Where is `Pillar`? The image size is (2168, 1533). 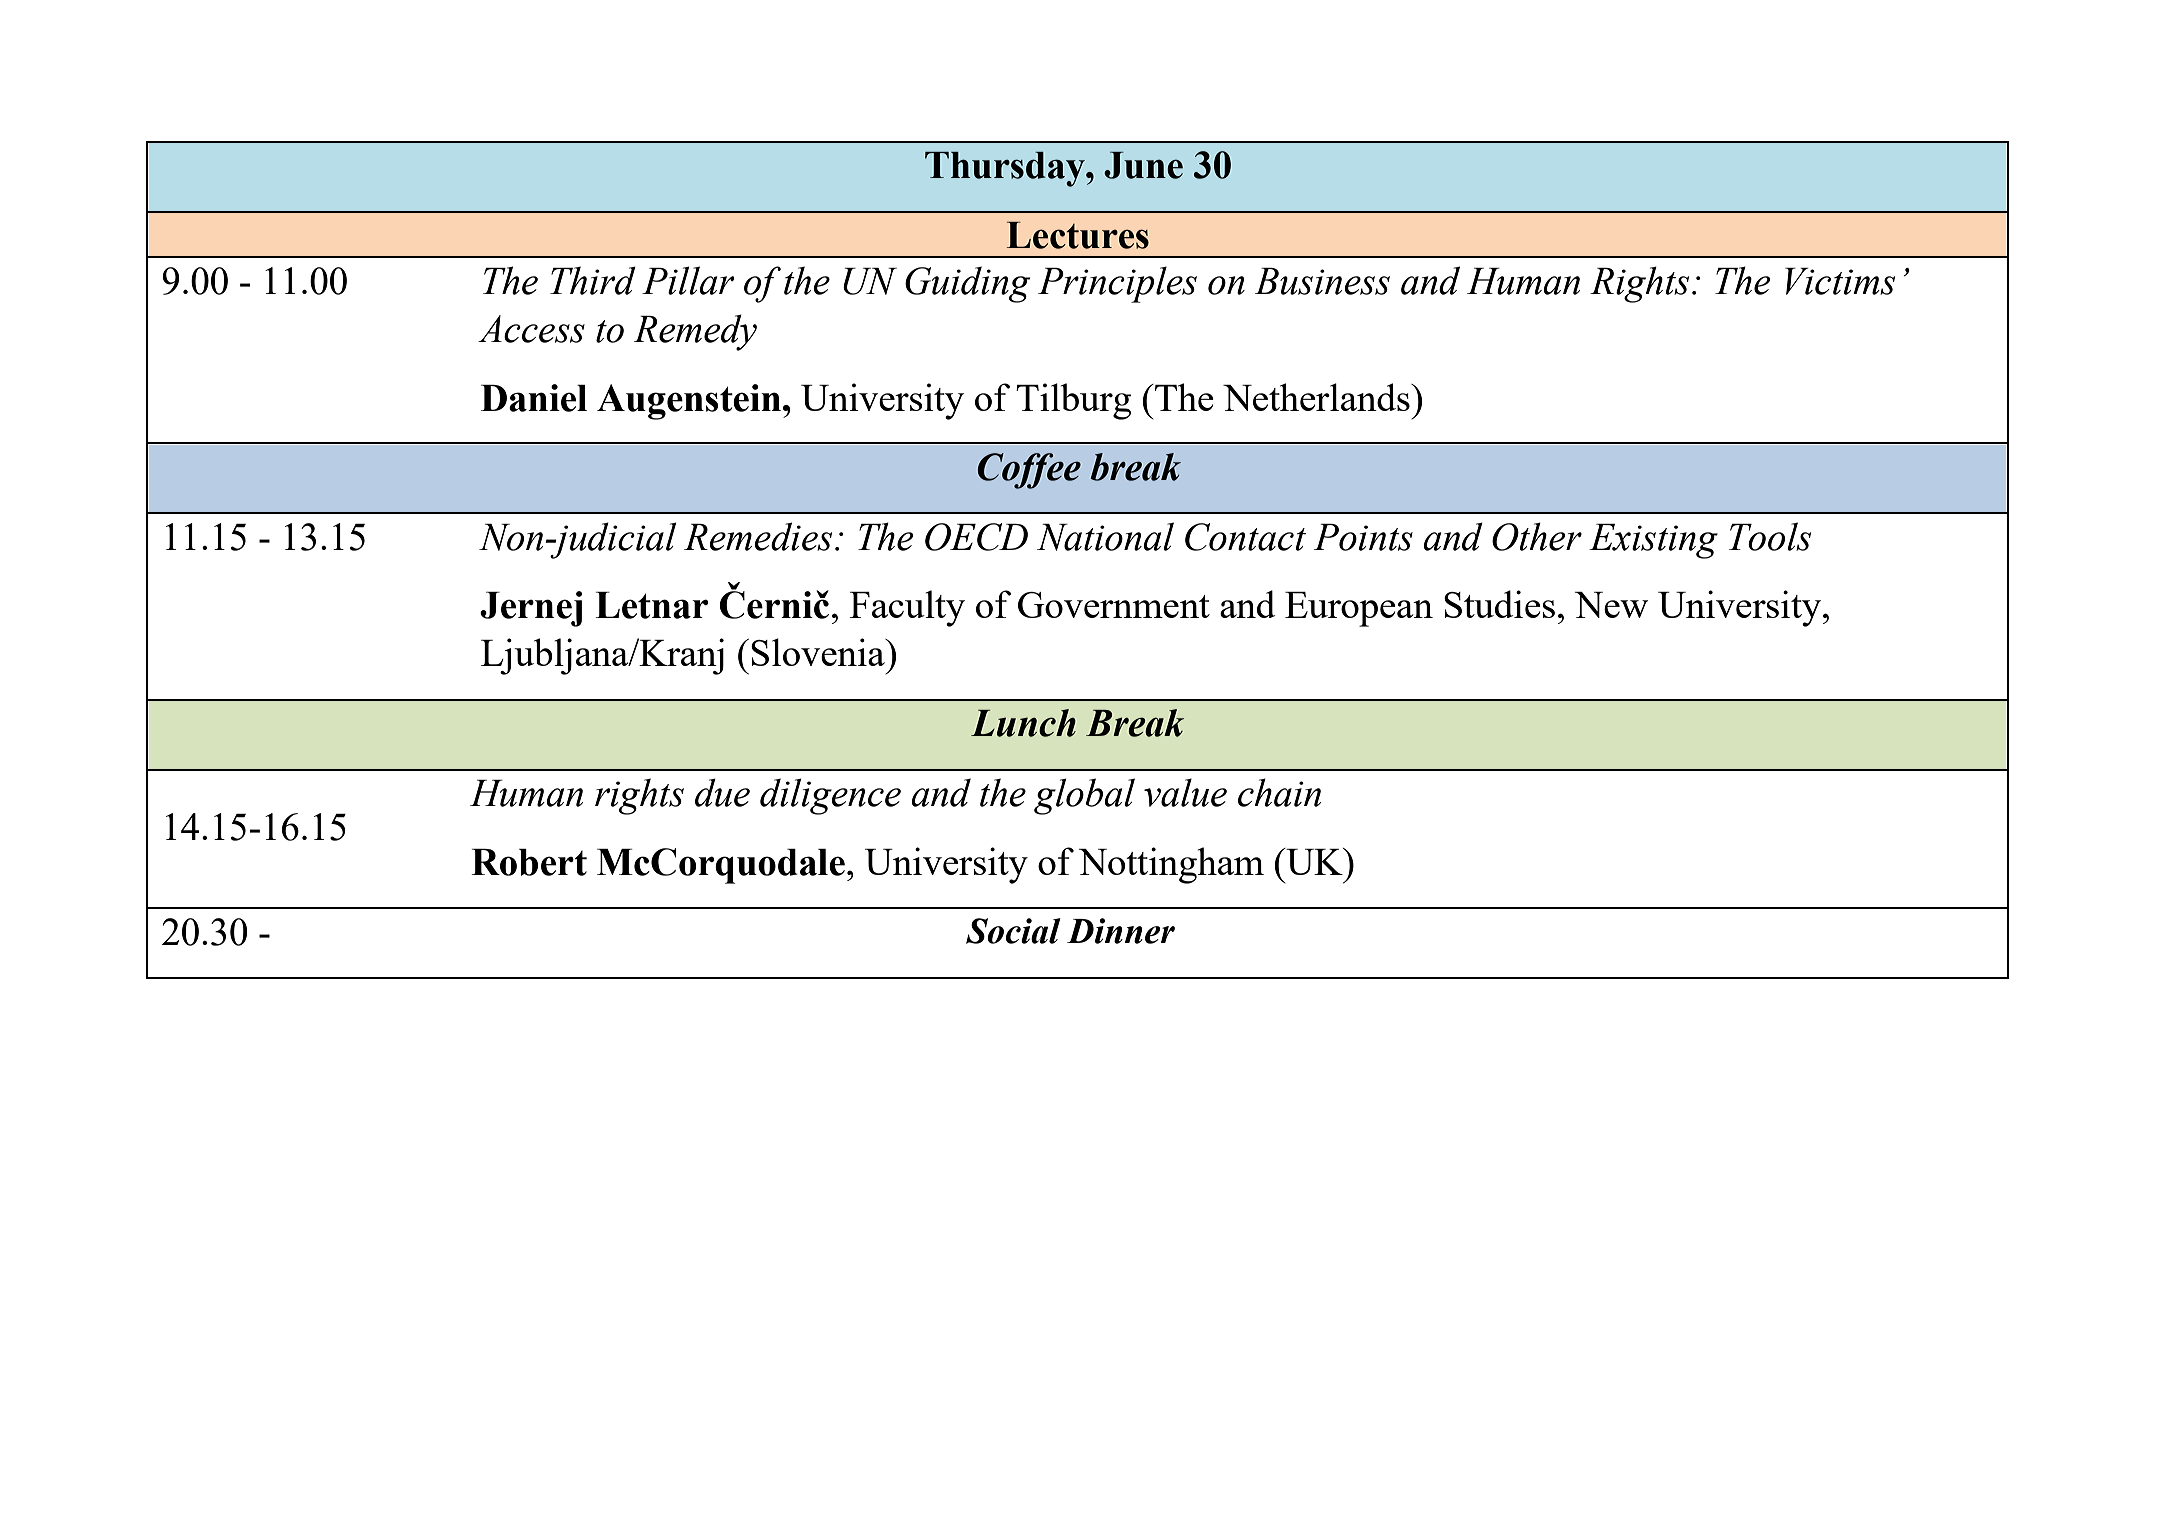 Pillar is located at coordinates (688, 280).
